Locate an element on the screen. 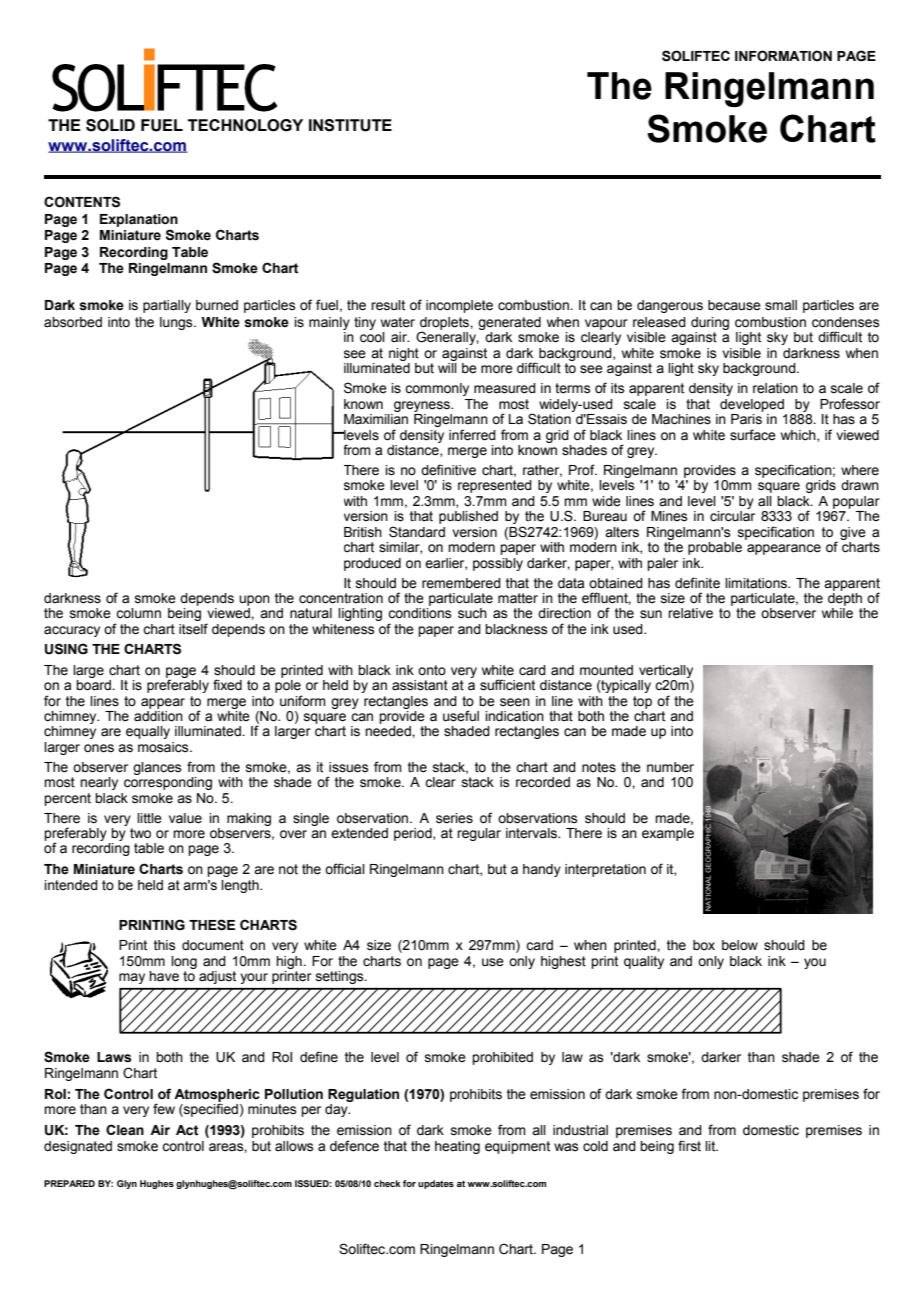 The height and width of the screenshot is (1308, 924). partially is located at coordinates (167, 306).
